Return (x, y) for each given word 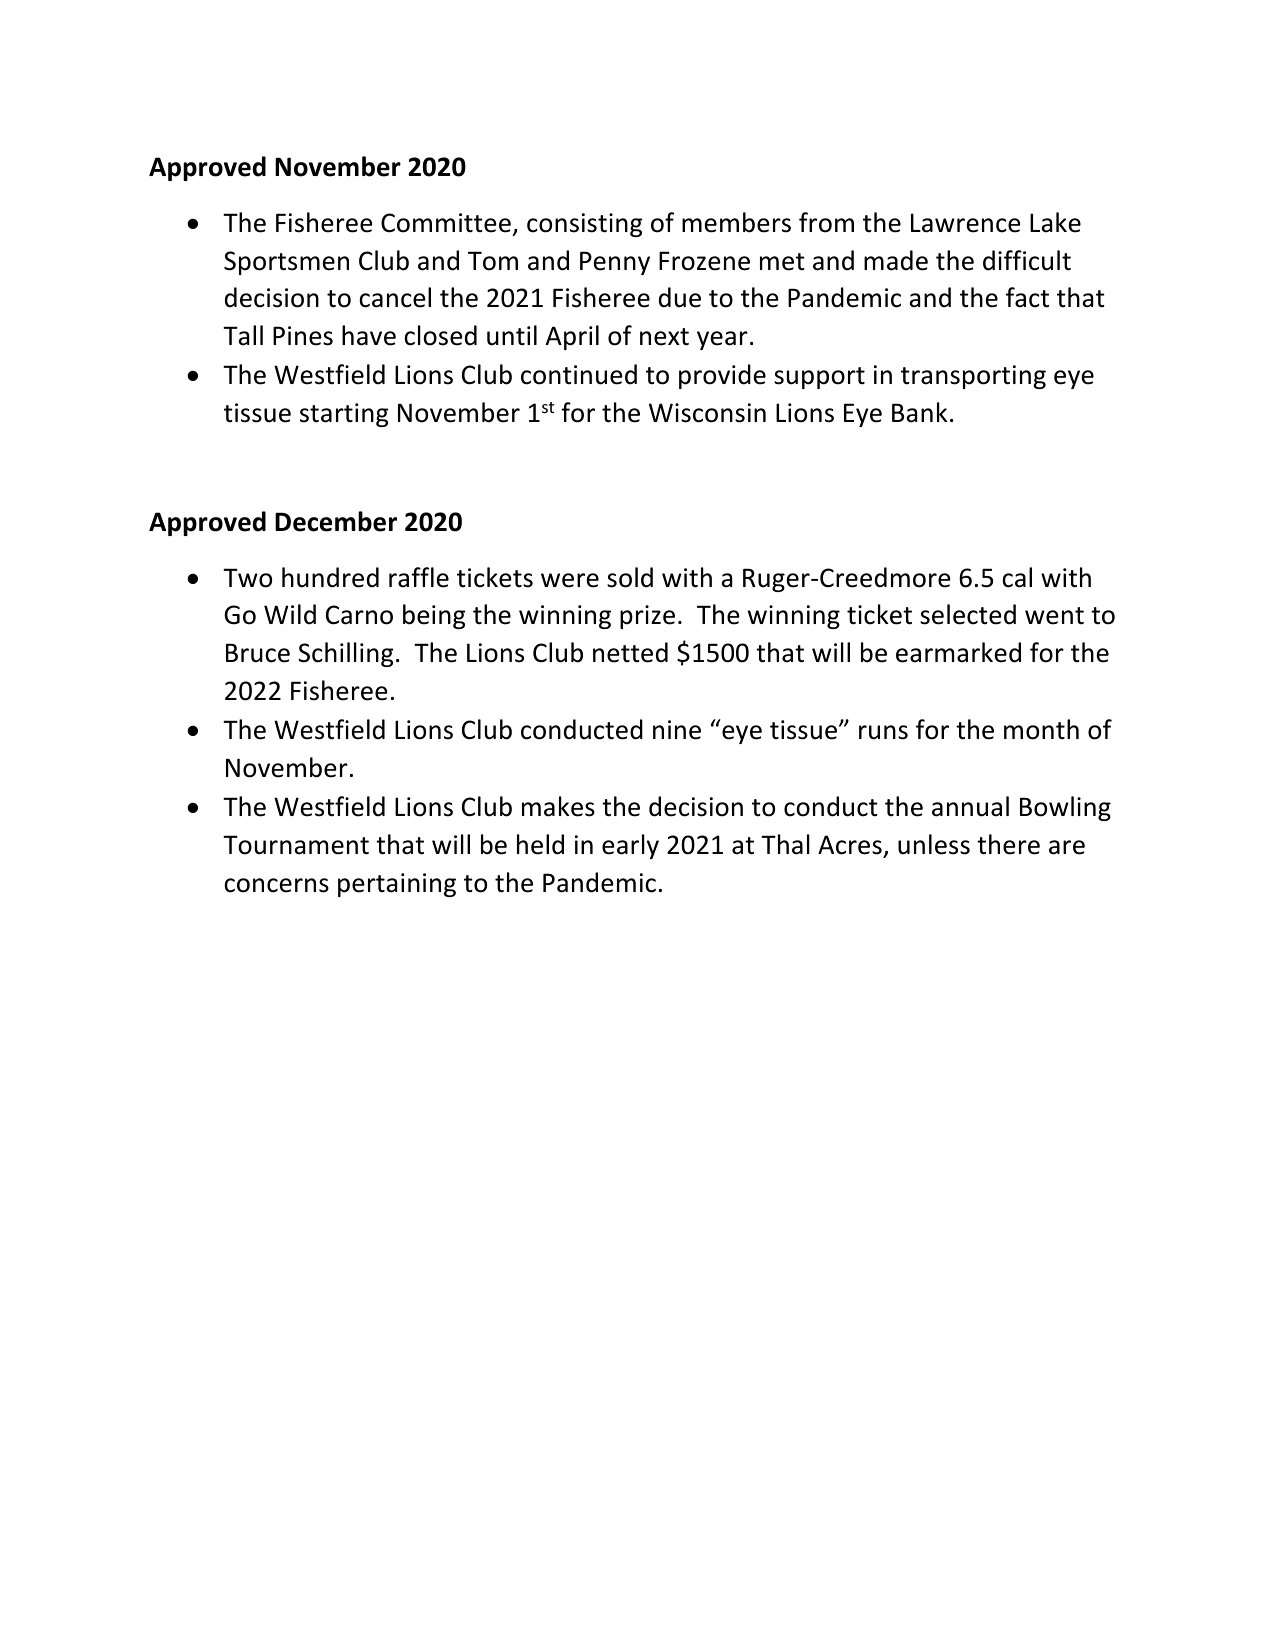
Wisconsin (707, 413)
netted (630, 652)
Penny (615, 263)
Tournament (296, 845)
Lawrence (966, 223)
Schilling (346, 654)
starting (344, 415)
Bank (919, 412)
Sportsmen (286, 263)
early (630, 846)
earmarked (958, 652)
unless (934, 844)
